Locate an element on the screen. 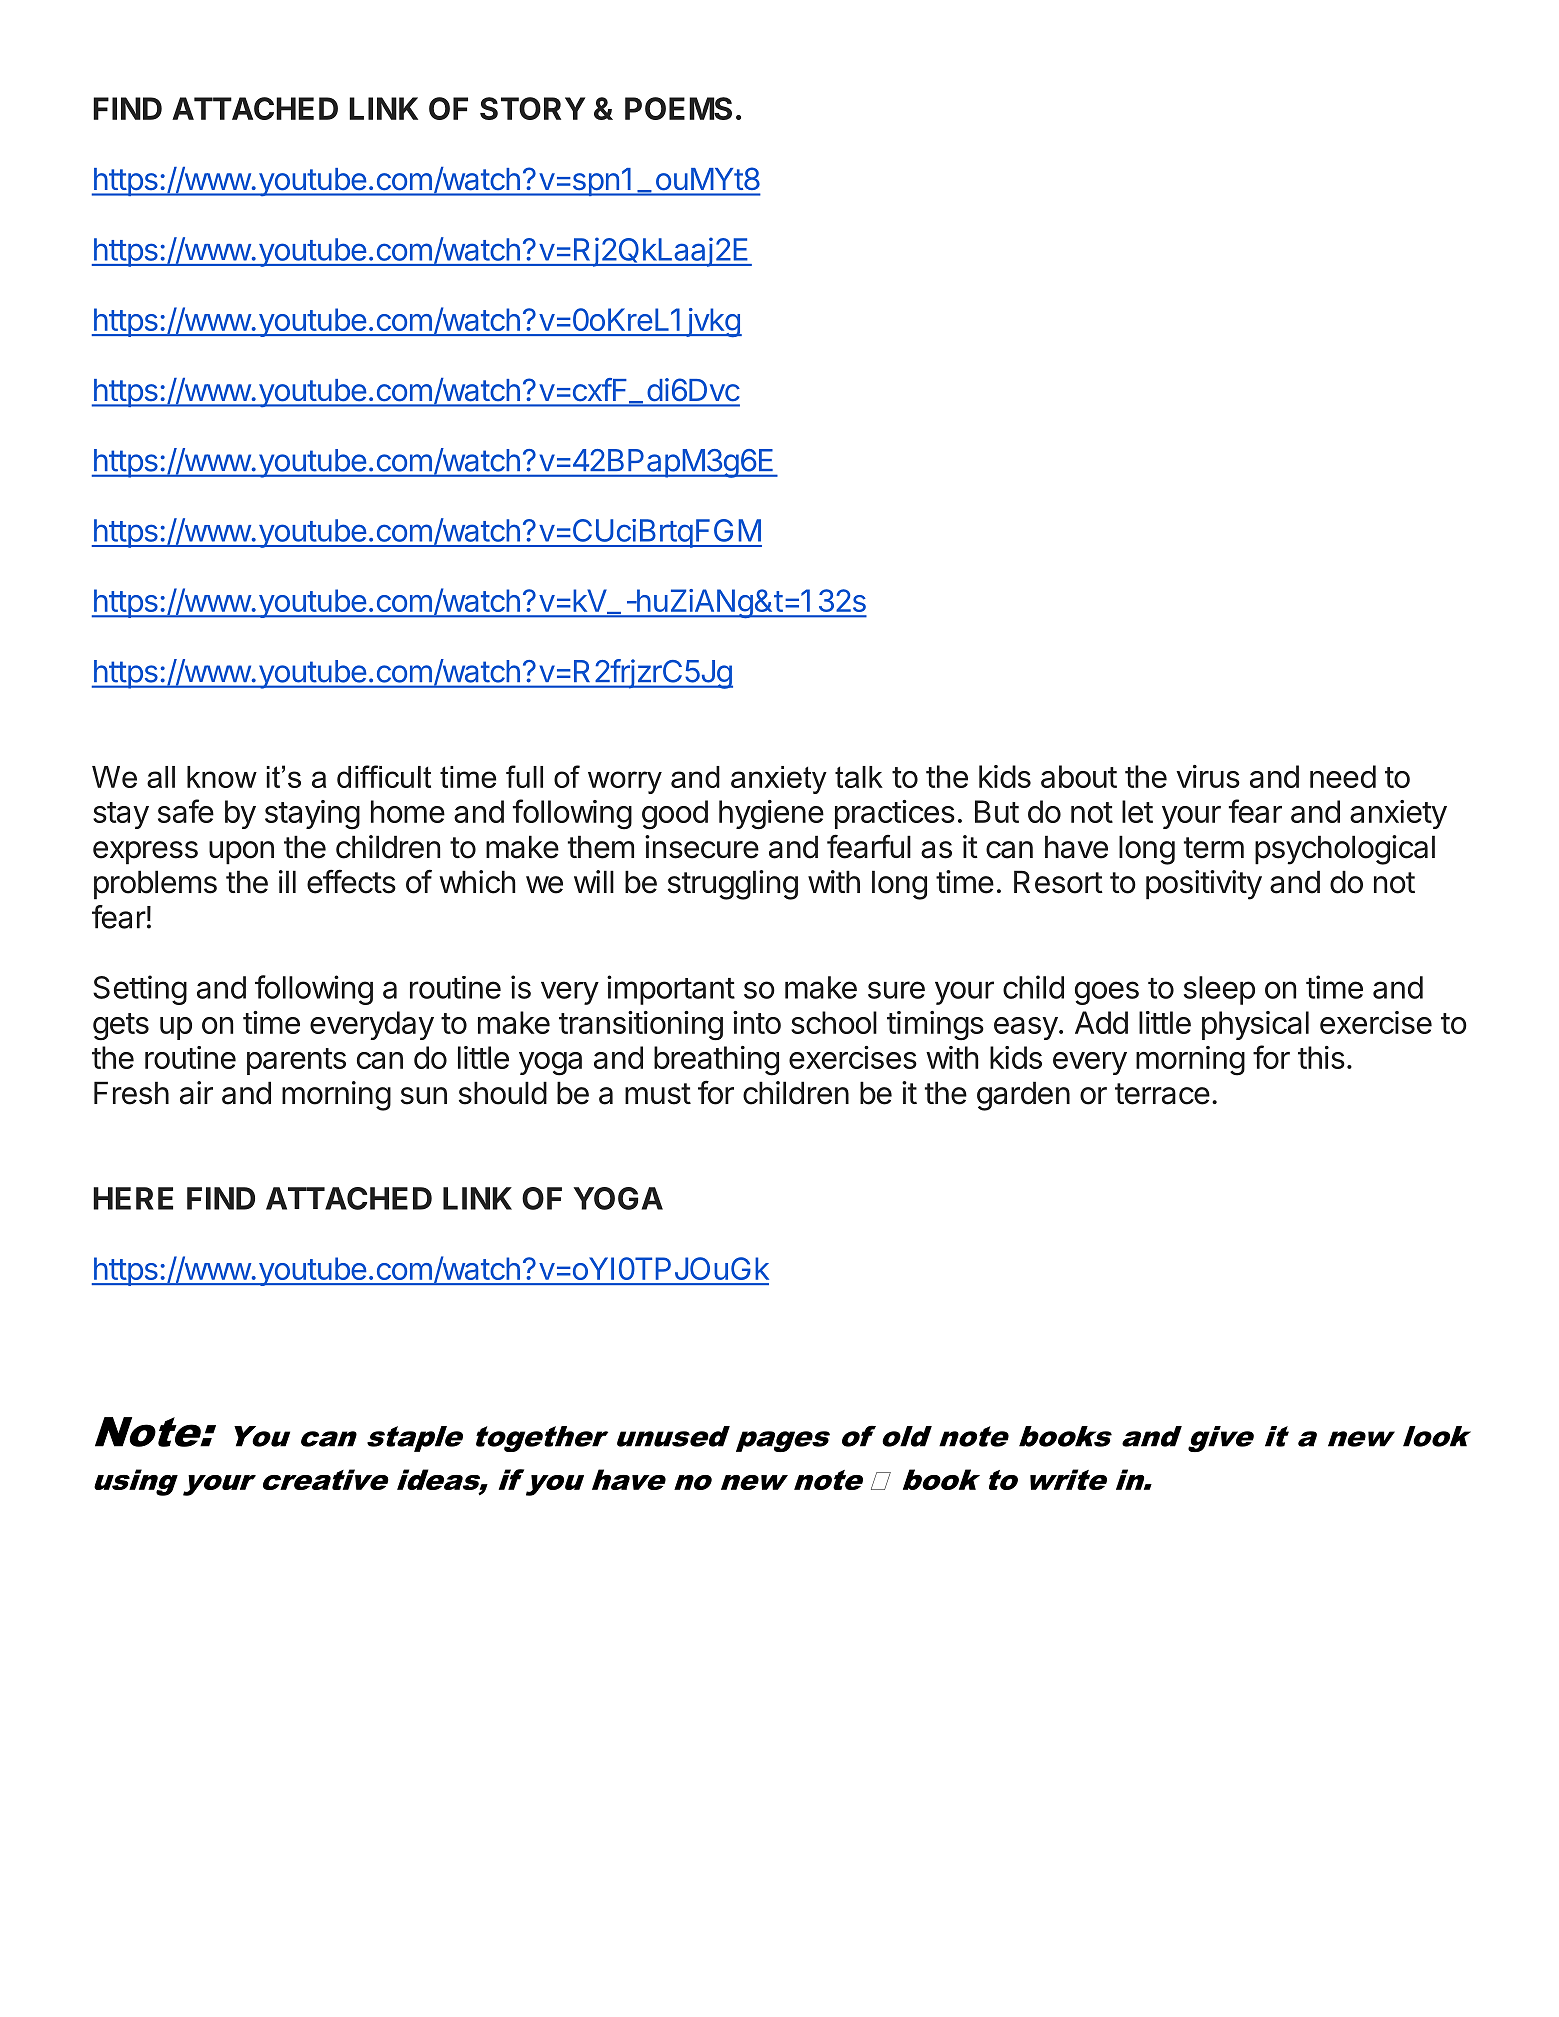  worry is located at coordinates (625, 782).
